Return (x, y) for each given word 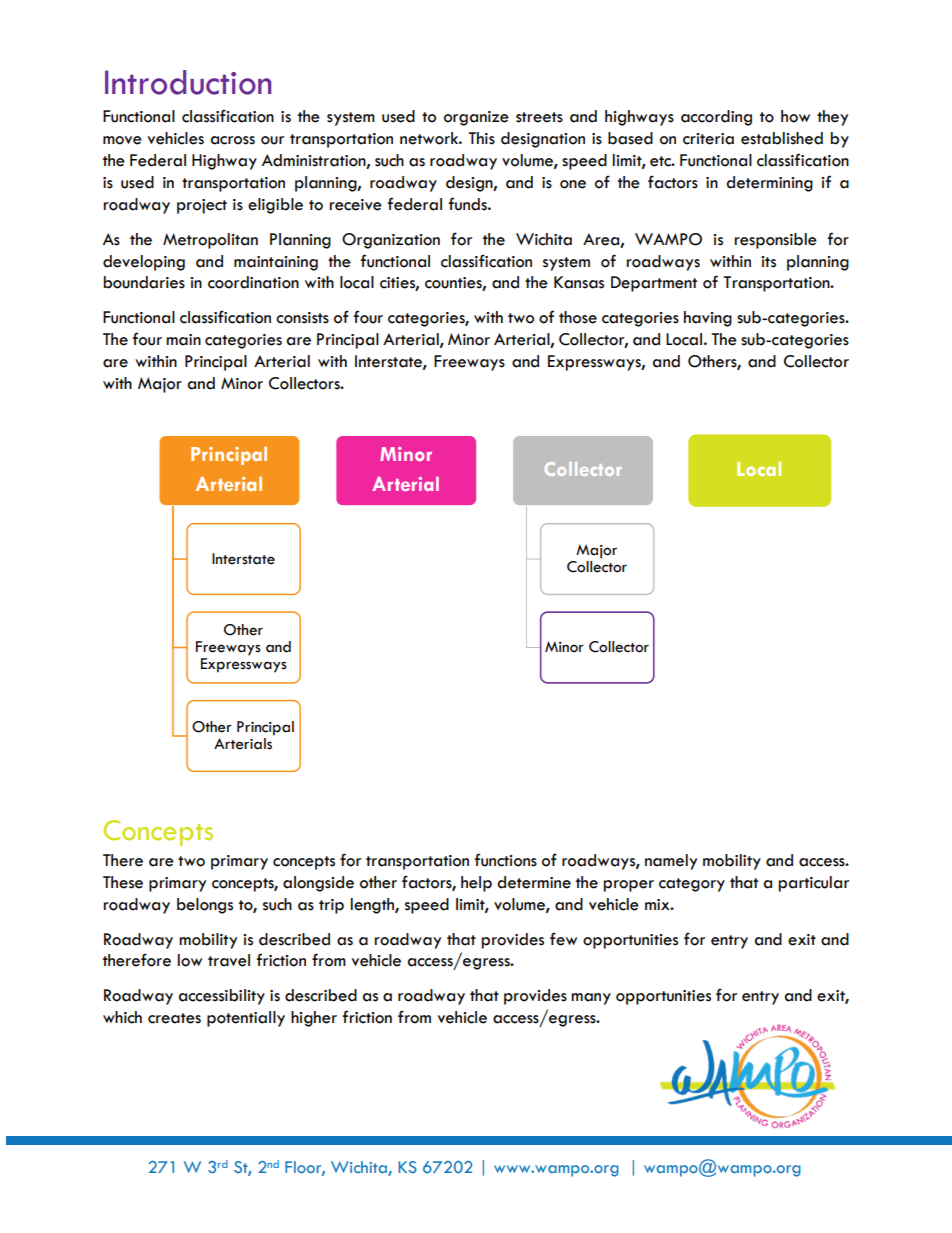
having (708, 319)
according (716, 118)
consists (302, 318)
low (190, 960)
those (578, 317)
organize (476, 118)
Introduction (188, 82)
